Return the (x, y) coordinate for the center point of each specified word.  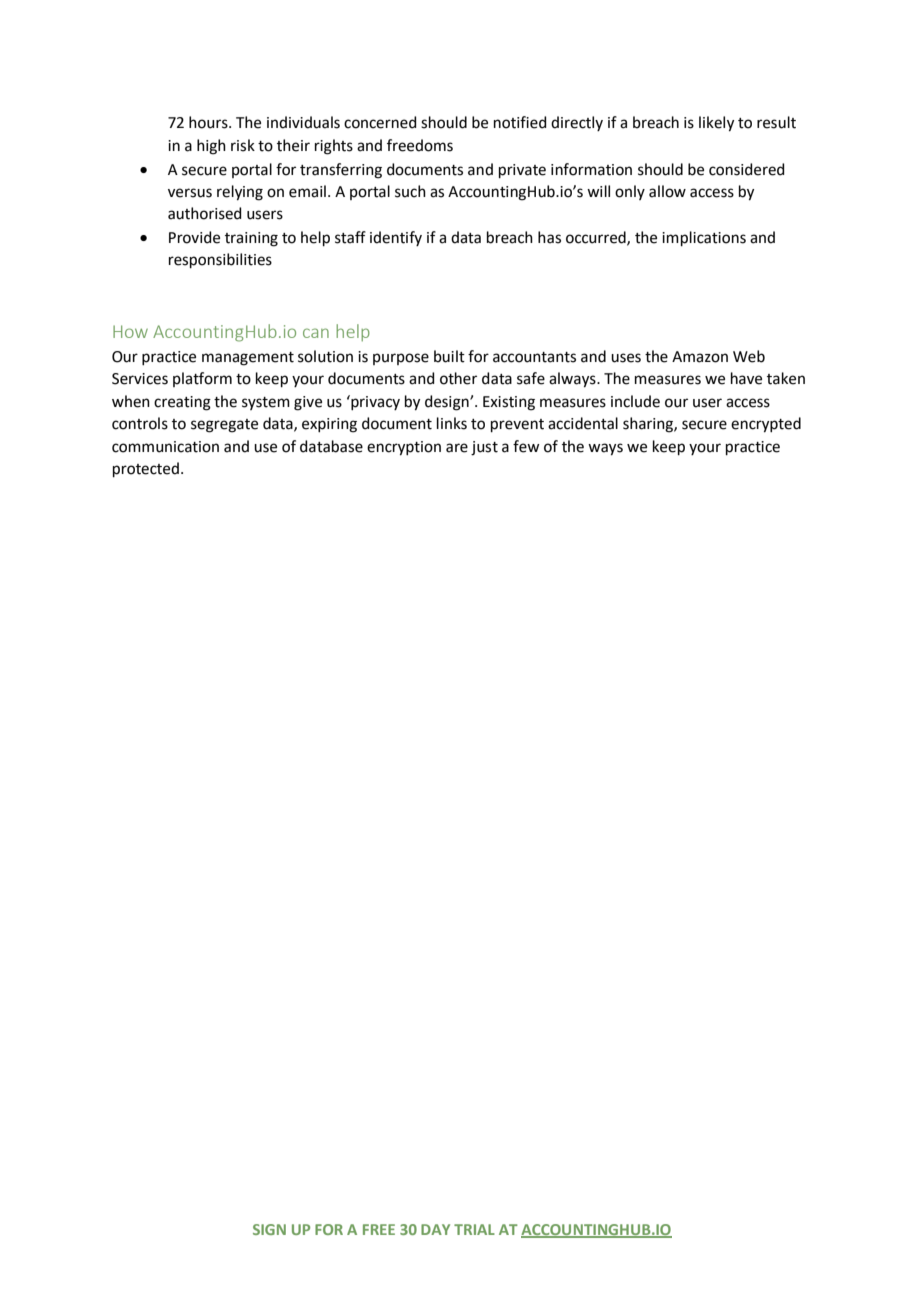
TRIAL (474, 1229)
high (211, 147)
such (410, 191)
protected (146, 469)
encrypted (766, 425)
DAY (435, 1229)
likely (716, 124)
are (457, 448)
